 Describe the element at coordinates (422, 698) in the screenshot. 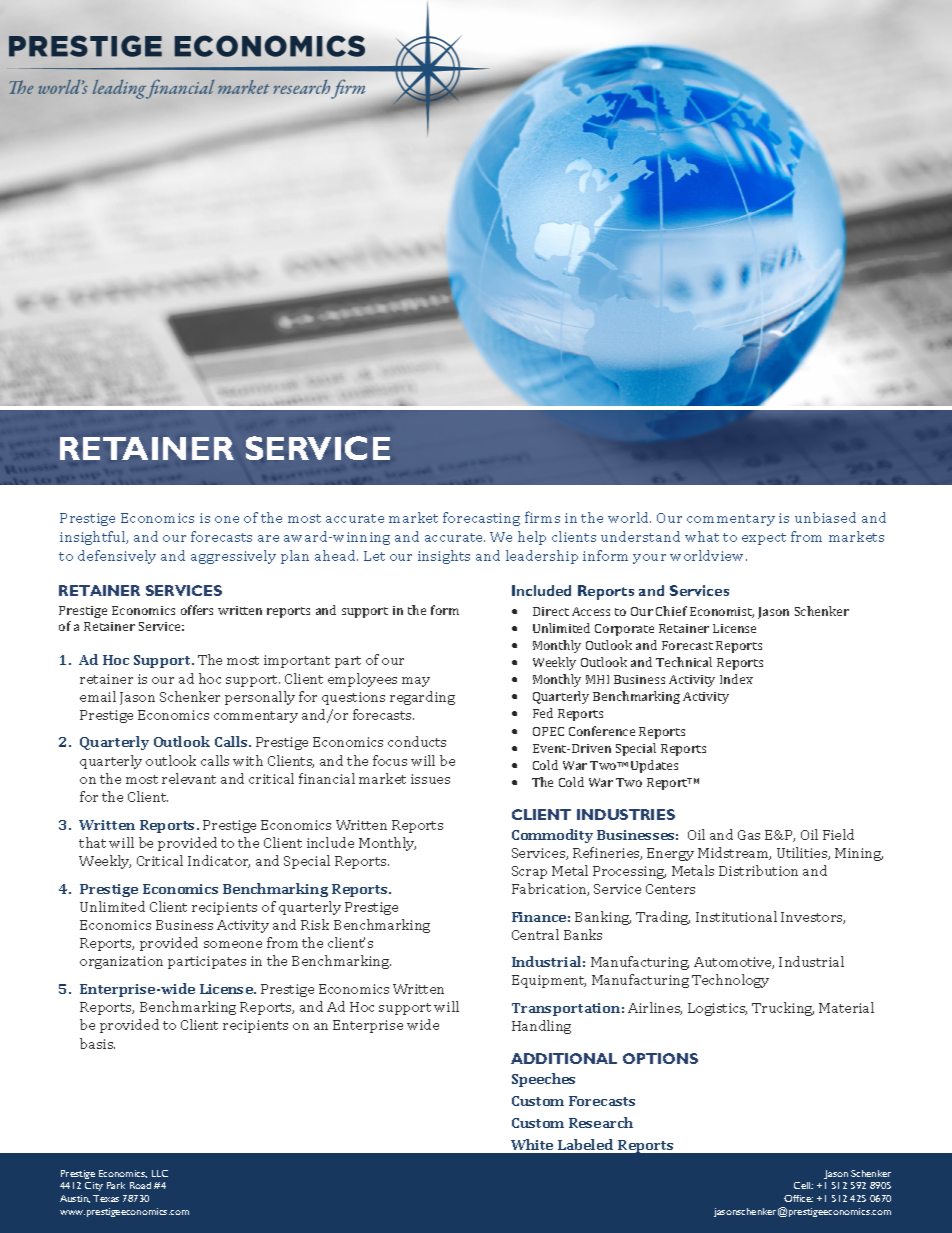

I see `regarding` at that location.
